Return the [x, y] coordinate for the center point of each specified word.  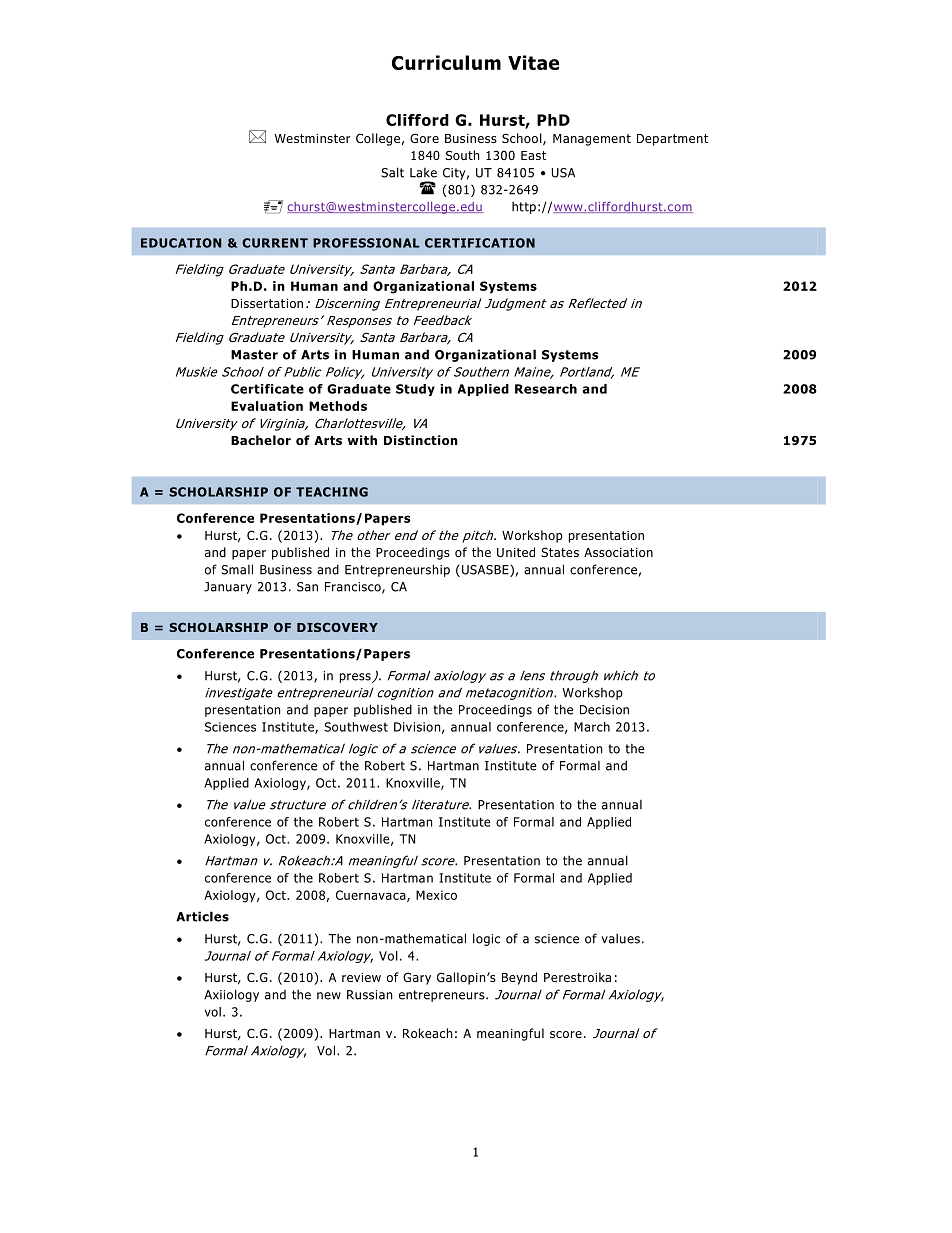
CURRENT [275, 243]
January [228, 588]
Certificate [267, 389]
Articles [202, 916]
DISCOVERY [337, 627]
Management [592, 140]
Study [415, 390]
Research [546, 389]
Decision [604, 710]
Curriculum [446, 62]
